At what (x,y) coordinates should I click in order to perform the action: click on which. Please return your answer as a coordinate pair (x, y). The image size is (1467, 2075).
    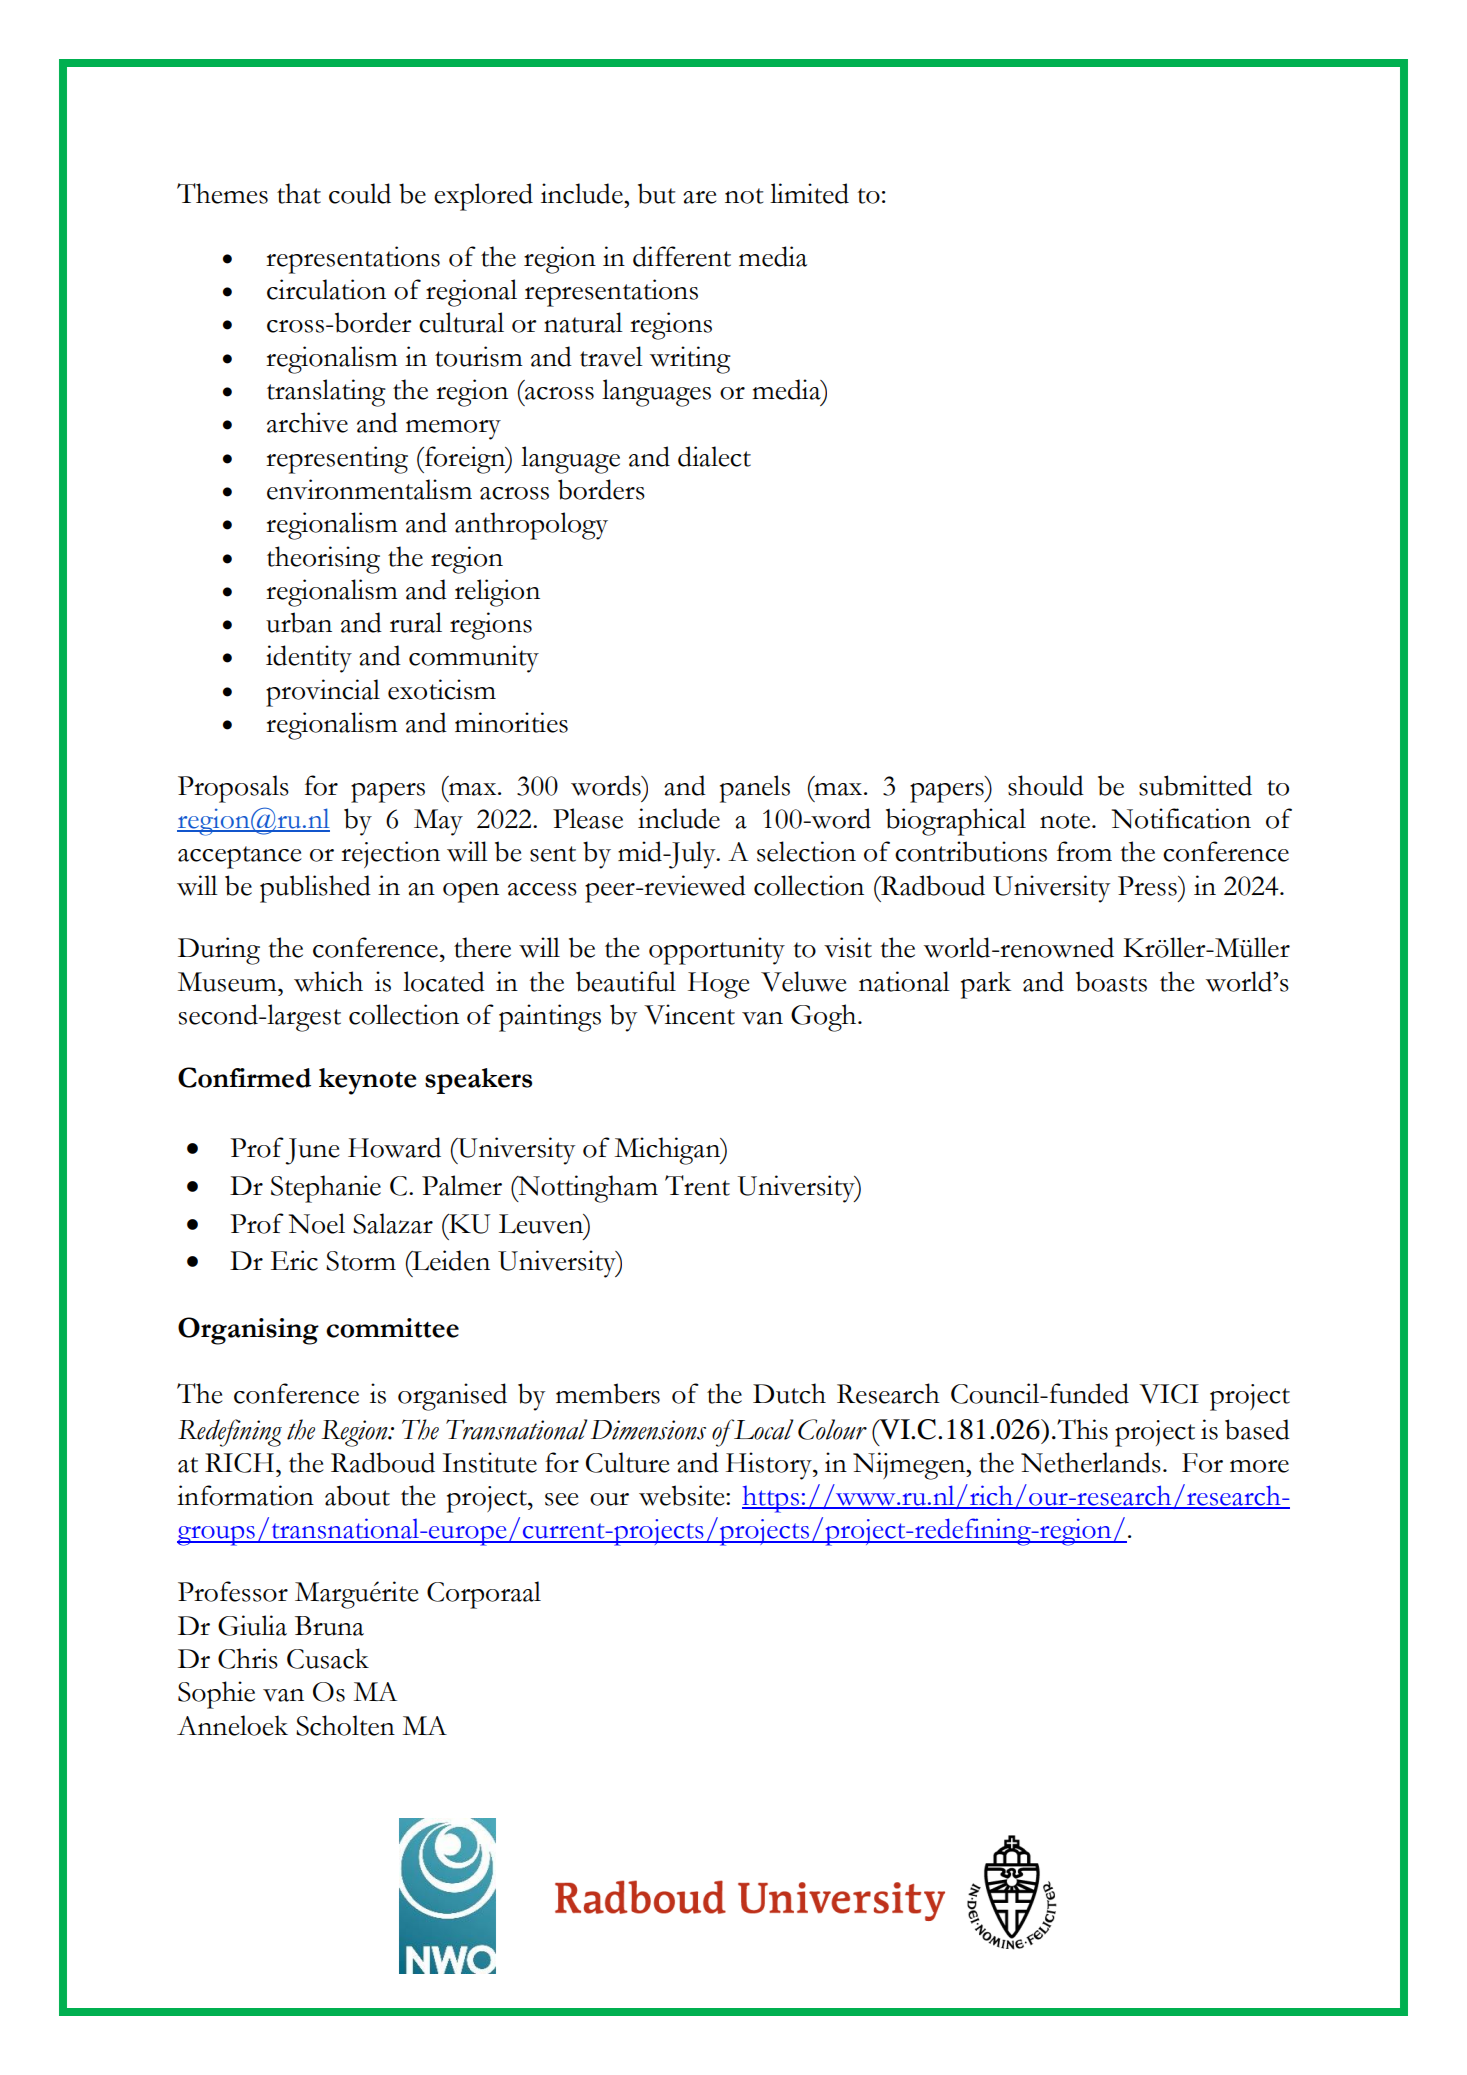
    Looking at the image, I should click on (328, 981).
